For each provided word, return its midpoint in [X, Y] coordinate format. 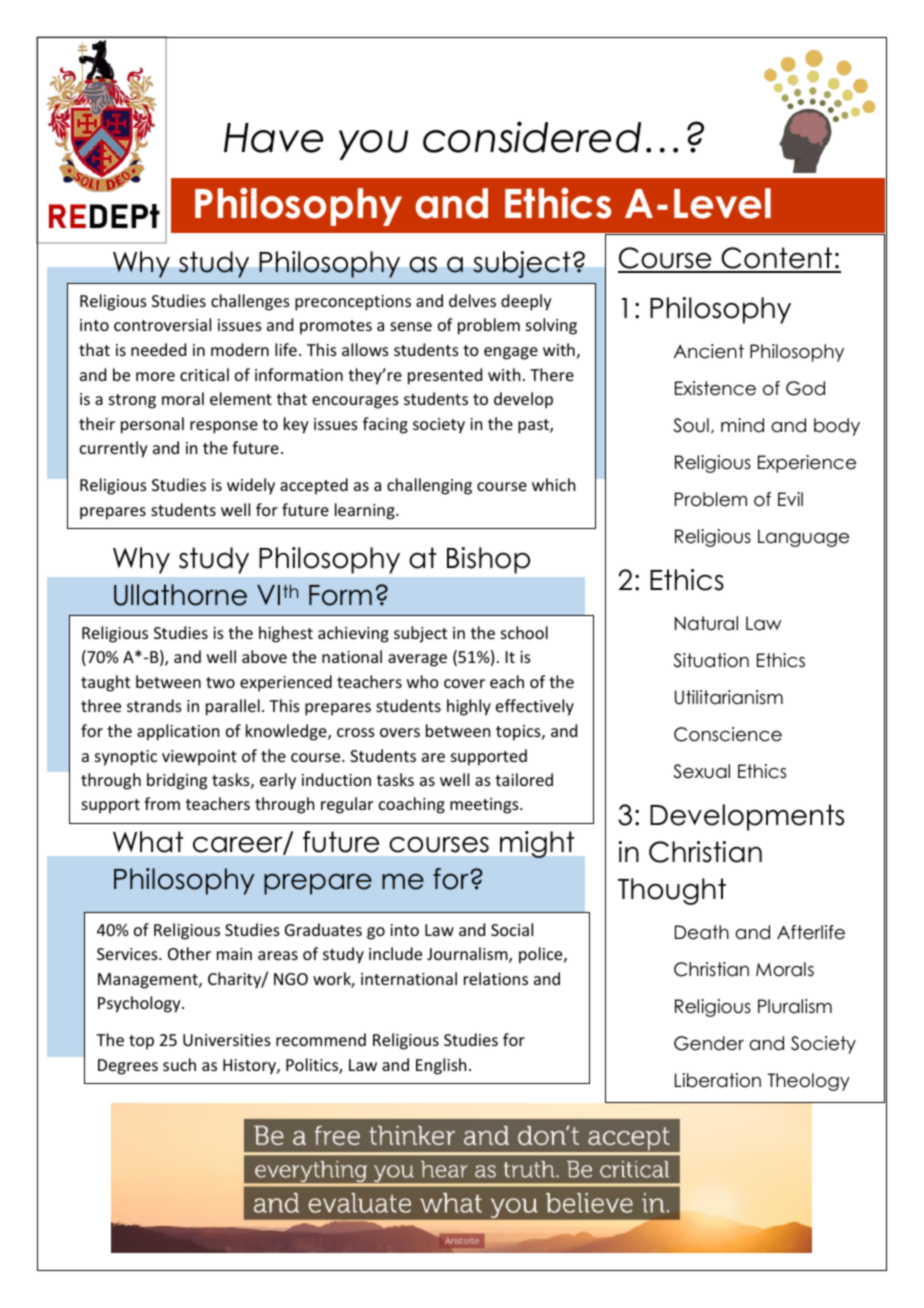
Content [776, 259]
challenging [429, 486]
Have [273, 138]
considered [532, 137]
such [179, 1064]
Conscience [728, 734]
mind [742, 425]
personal [152, 425]
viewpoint [199, 758]
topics [519, 733]
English [441, 1066]
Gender [709, 1043]
